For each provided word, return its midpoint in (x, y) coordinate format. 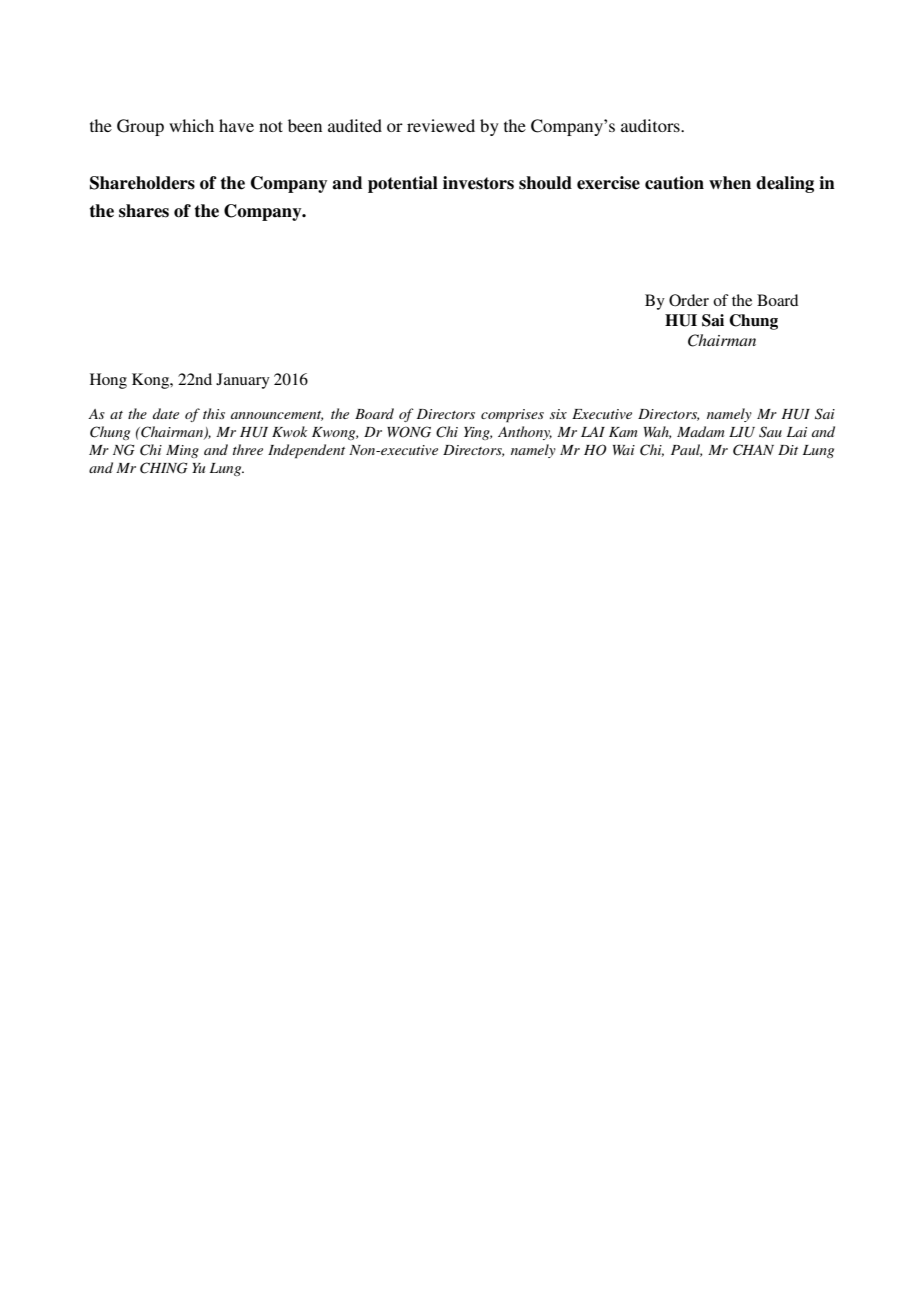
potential (403, 184)
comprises (512, 416)
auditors (651, 125)
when (730, 183)
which (191, 125)
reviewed (441, 125)
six (558, 414)
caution (674, 183)
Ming (182, 451)
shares (144, 211)
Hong (108, 381)
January (243, 381)
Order (689, 300)
